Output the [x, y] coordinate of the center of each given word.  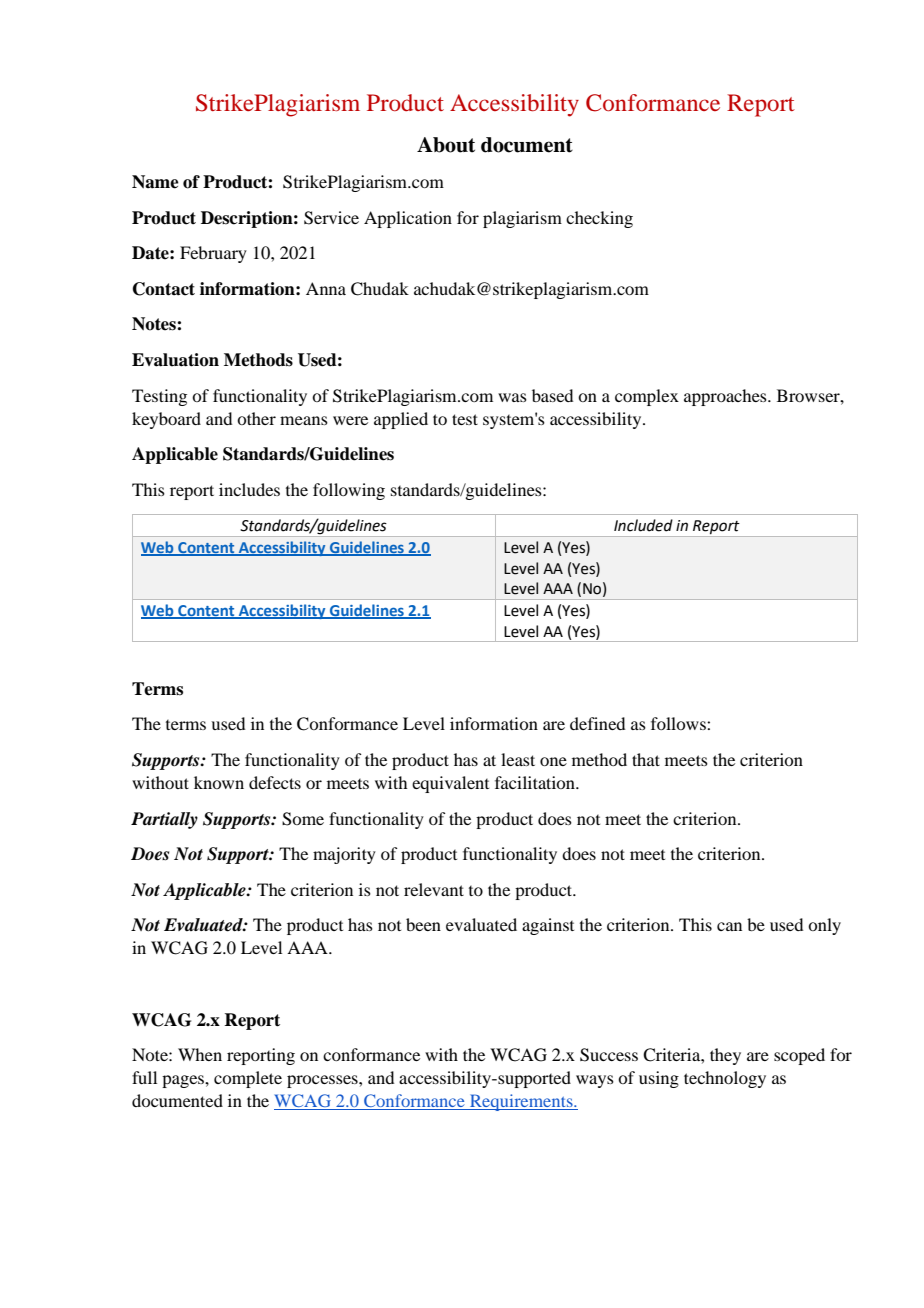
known [219, 782]
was [512, 397]
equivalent [450, 784]
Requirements [521, 1102]
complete [248, 1079]
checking [599, 219]
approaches [726, 397]
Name [155, 182]
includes [249, 489]
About [446, 145]
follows [679, 723]
